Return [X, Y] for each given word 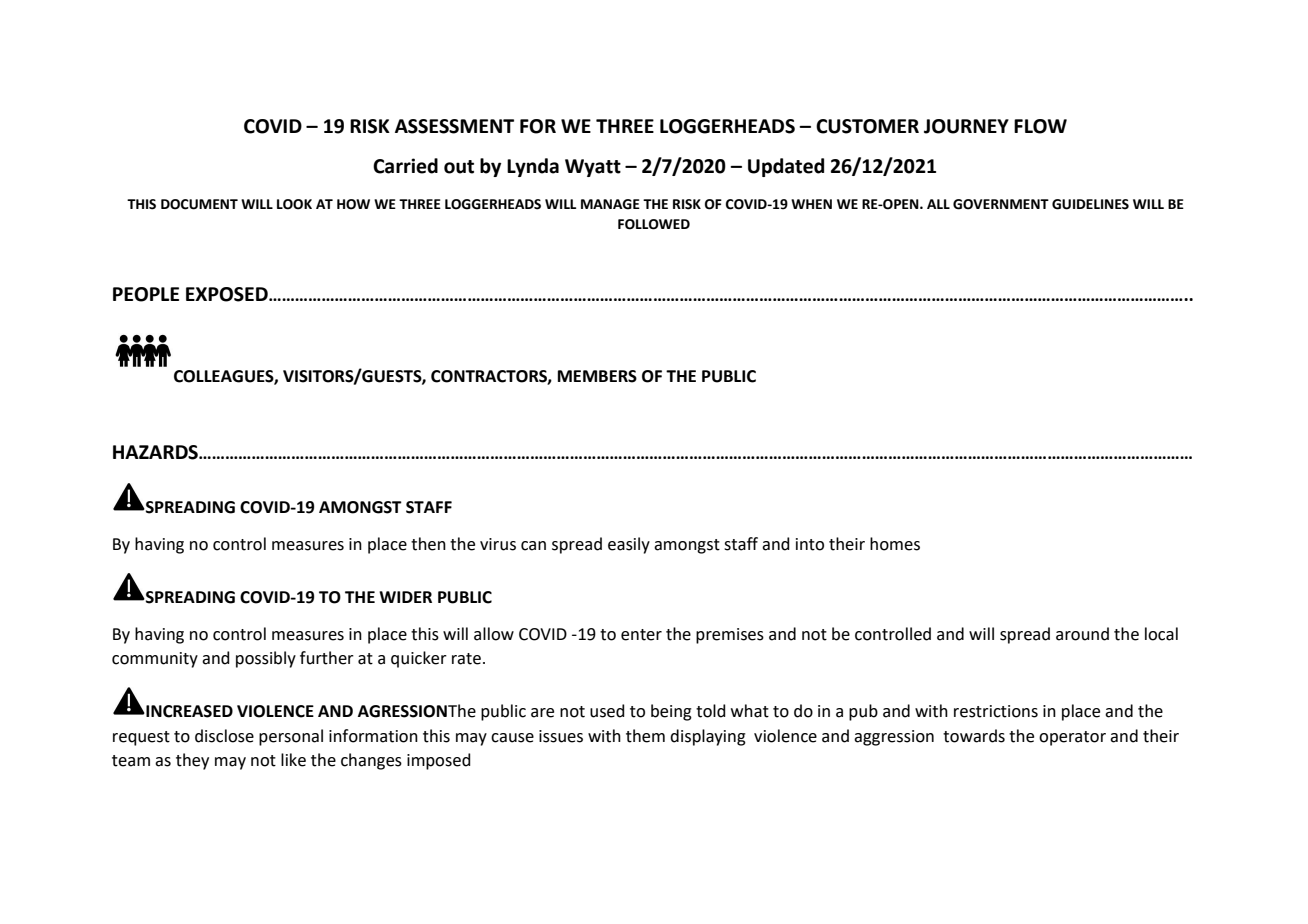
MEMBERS [597, 376]
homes [895, 544]
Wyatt [593, 168]
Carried [405, 166]
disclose [224, 736]
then [428, 544]
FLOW [1040, 126]
